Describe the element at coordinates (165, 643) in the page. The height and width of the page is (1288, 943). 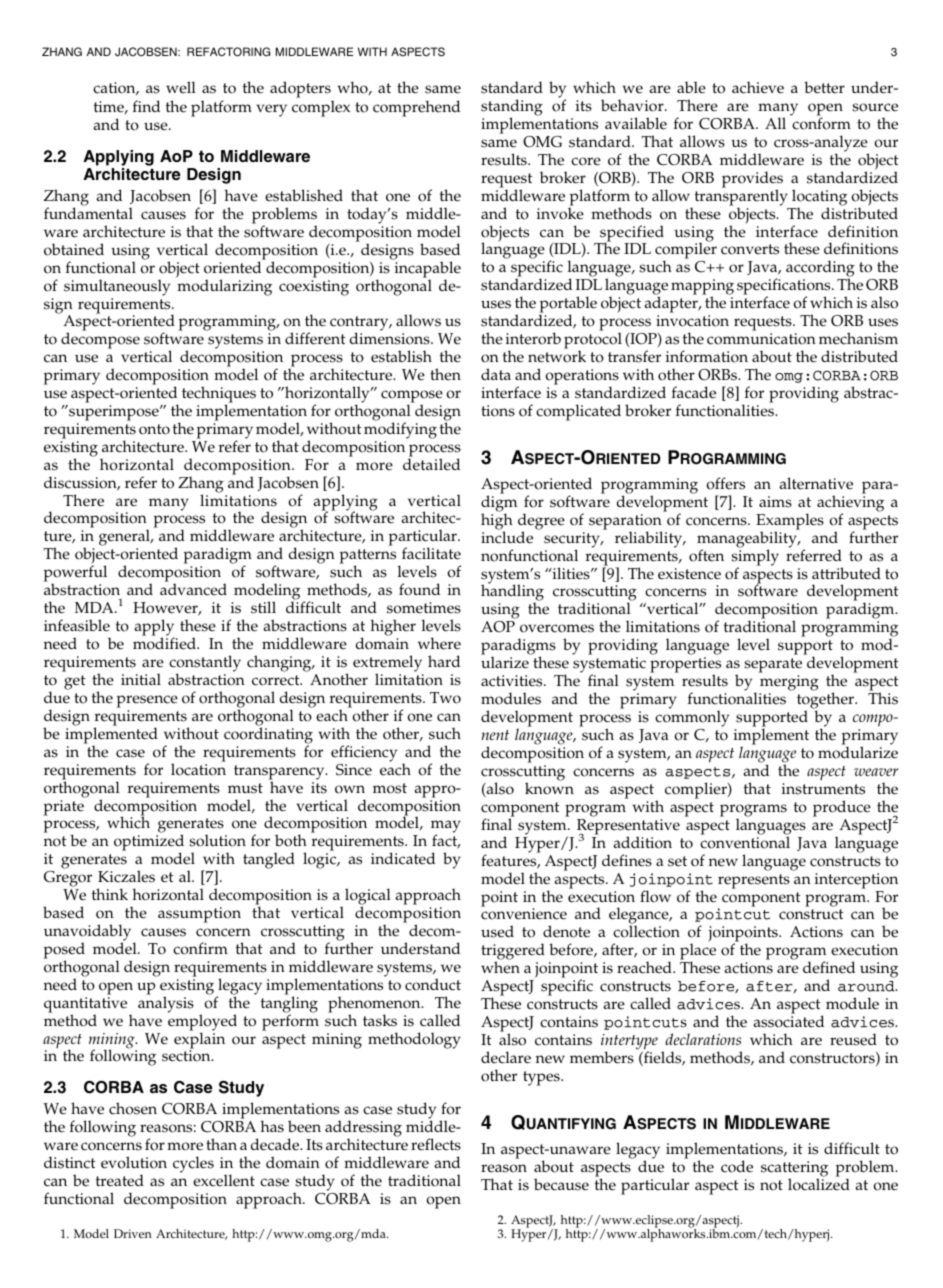
I see `modified` at that location.
